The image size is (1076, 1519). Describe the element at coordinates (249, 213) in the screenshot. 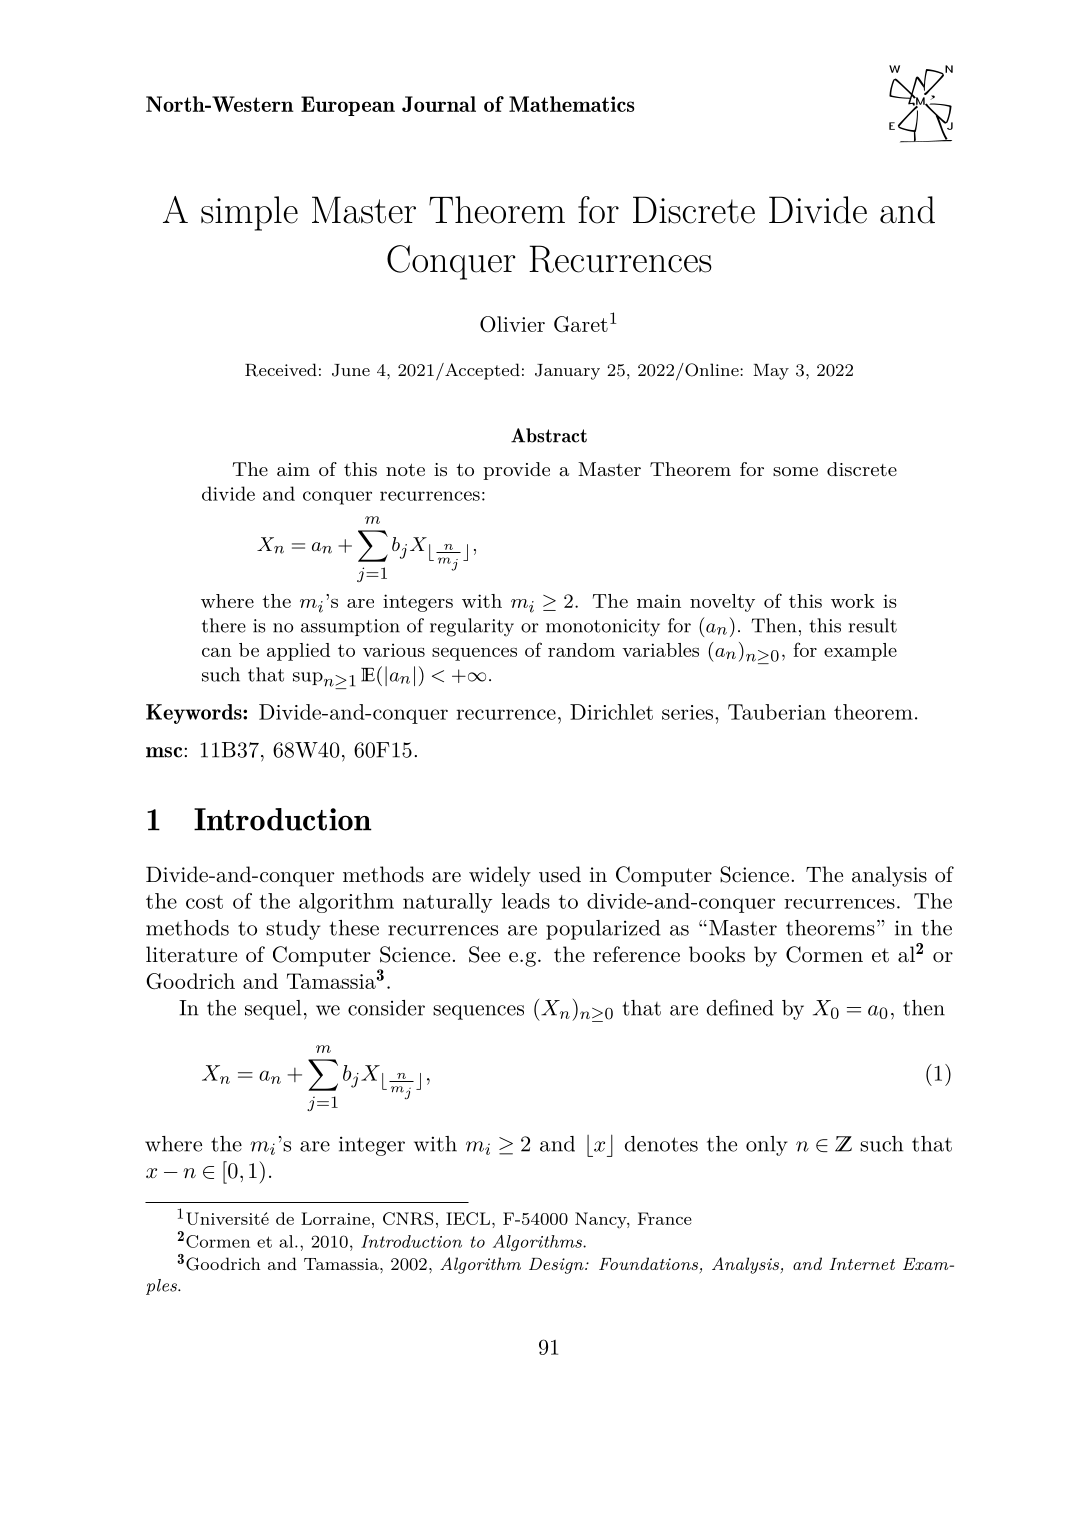

I see `simple` at that location.
